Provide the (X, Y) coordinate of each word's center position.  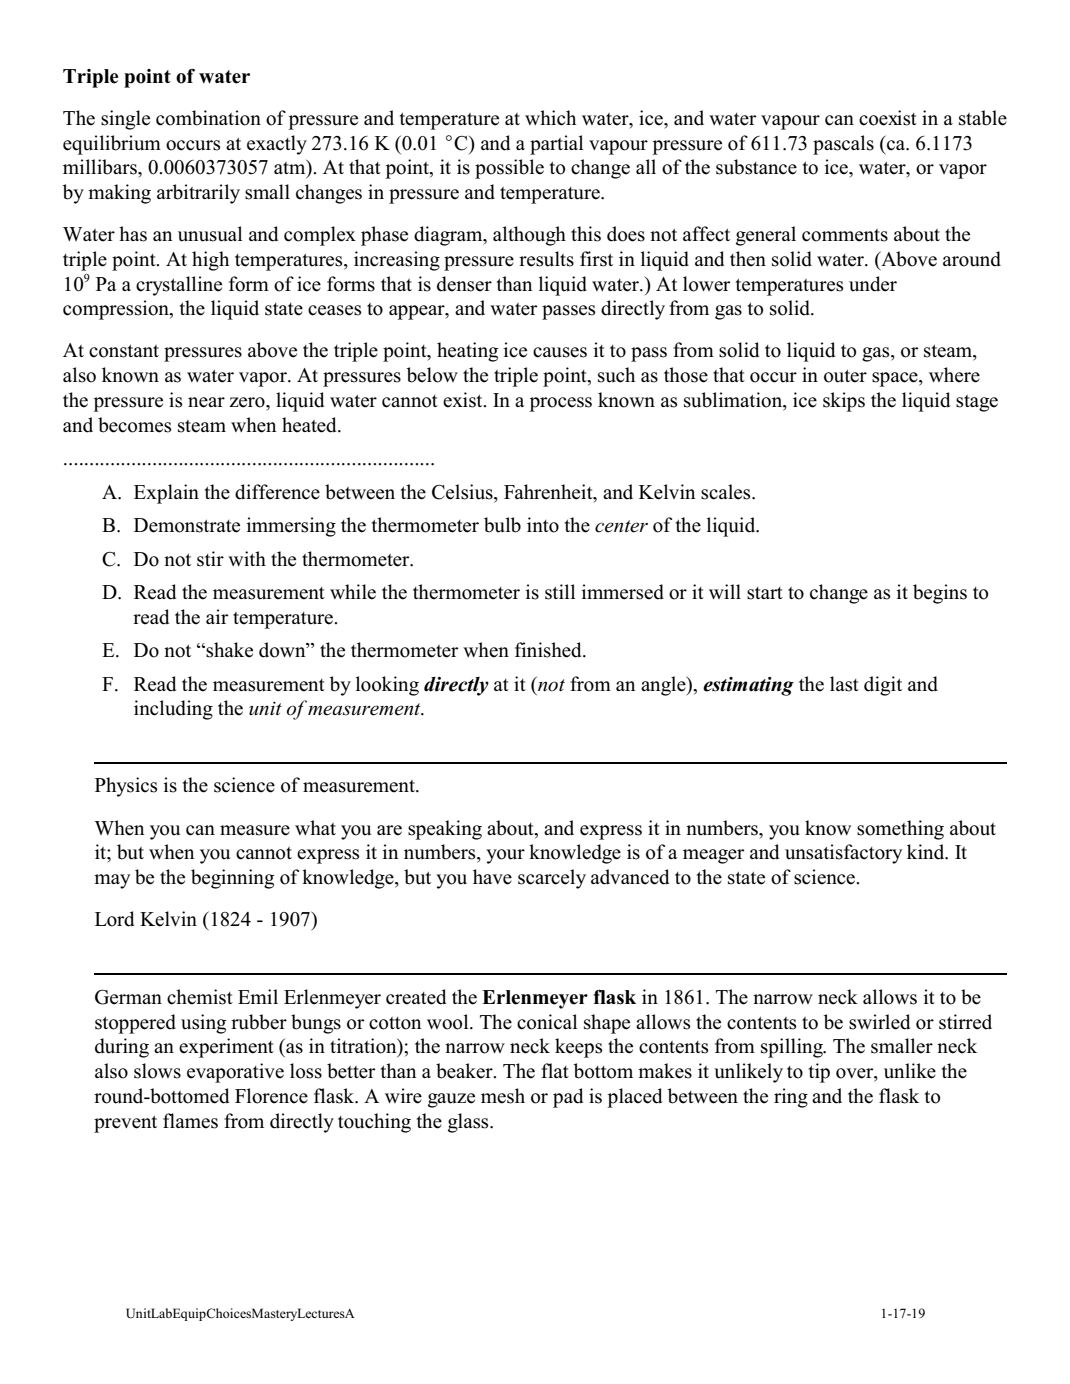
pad (568, 1098)
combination (208, 118)
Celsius (463, 492)
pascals (843, 145)
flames (190, 1121)
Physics (126, 787)
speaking (445, 830)
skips (844, 402)
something (900, 830)
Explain (166, 494)
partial (556, 145)
